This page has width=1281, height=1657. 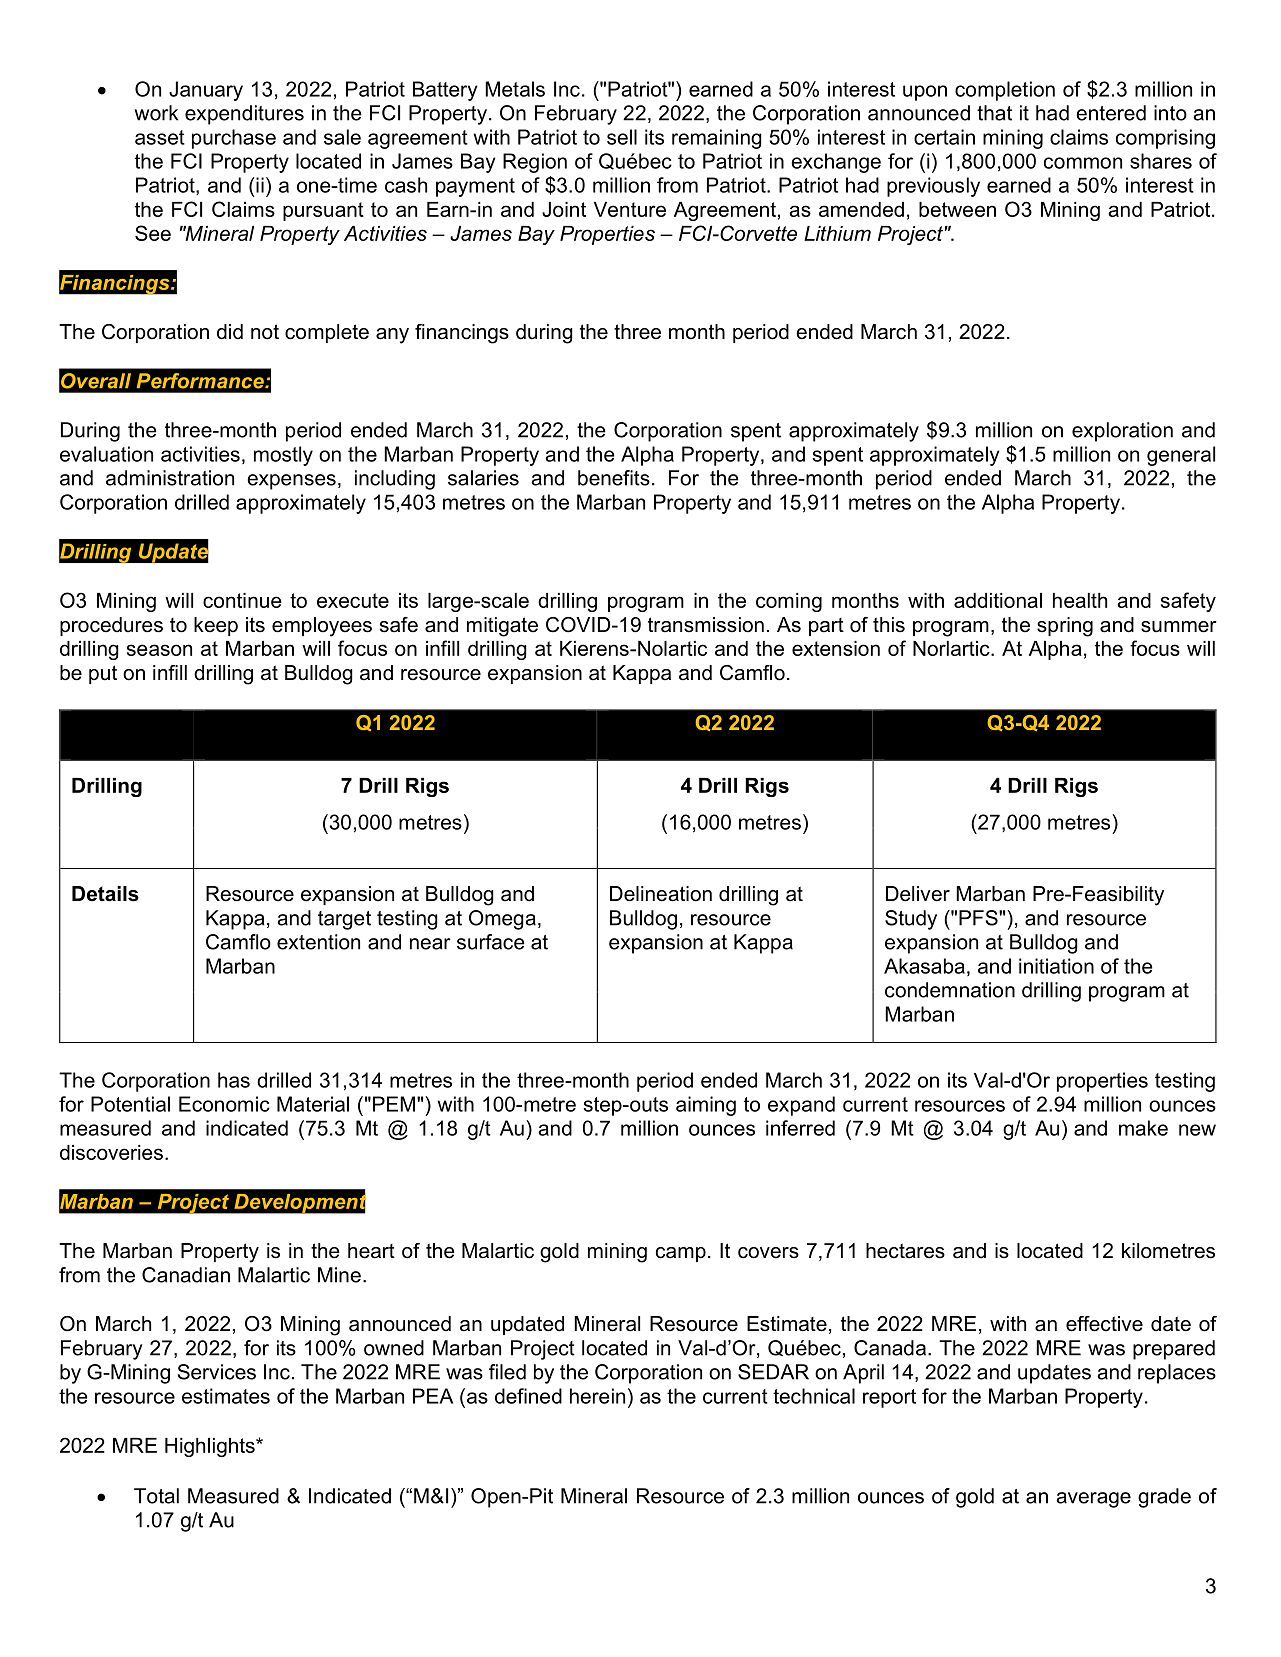 I want to click on Details, so click(x=105, y=894).
